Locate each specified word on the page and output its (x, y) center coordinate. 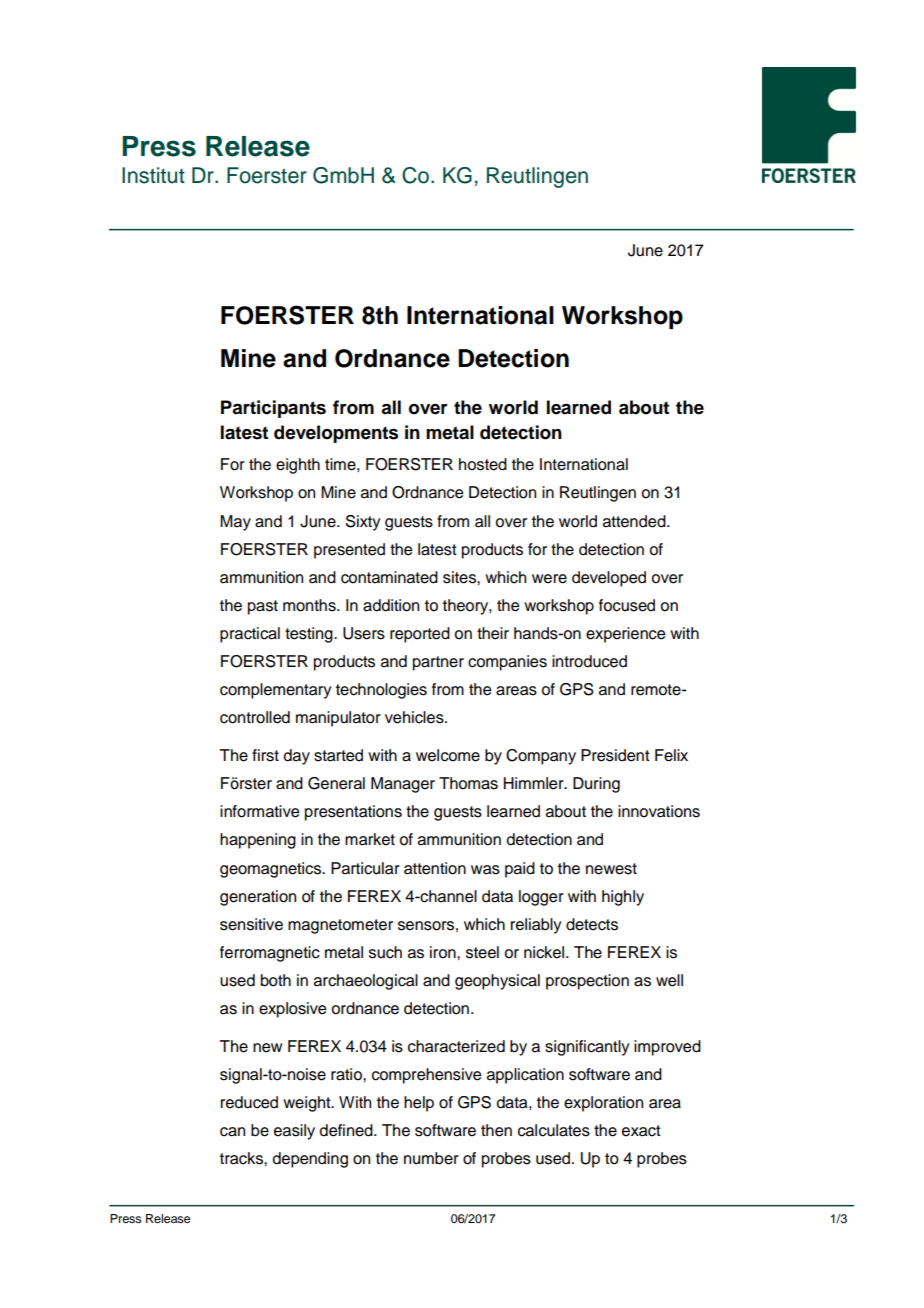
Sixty (363, 523)
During (596, 785)
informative (259, 811)
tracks (242, 1158)
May (235, 523)
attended (635, 521)
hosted (483, 464)
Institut (153, 175)
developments (336, 434)
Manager (403, 785)
